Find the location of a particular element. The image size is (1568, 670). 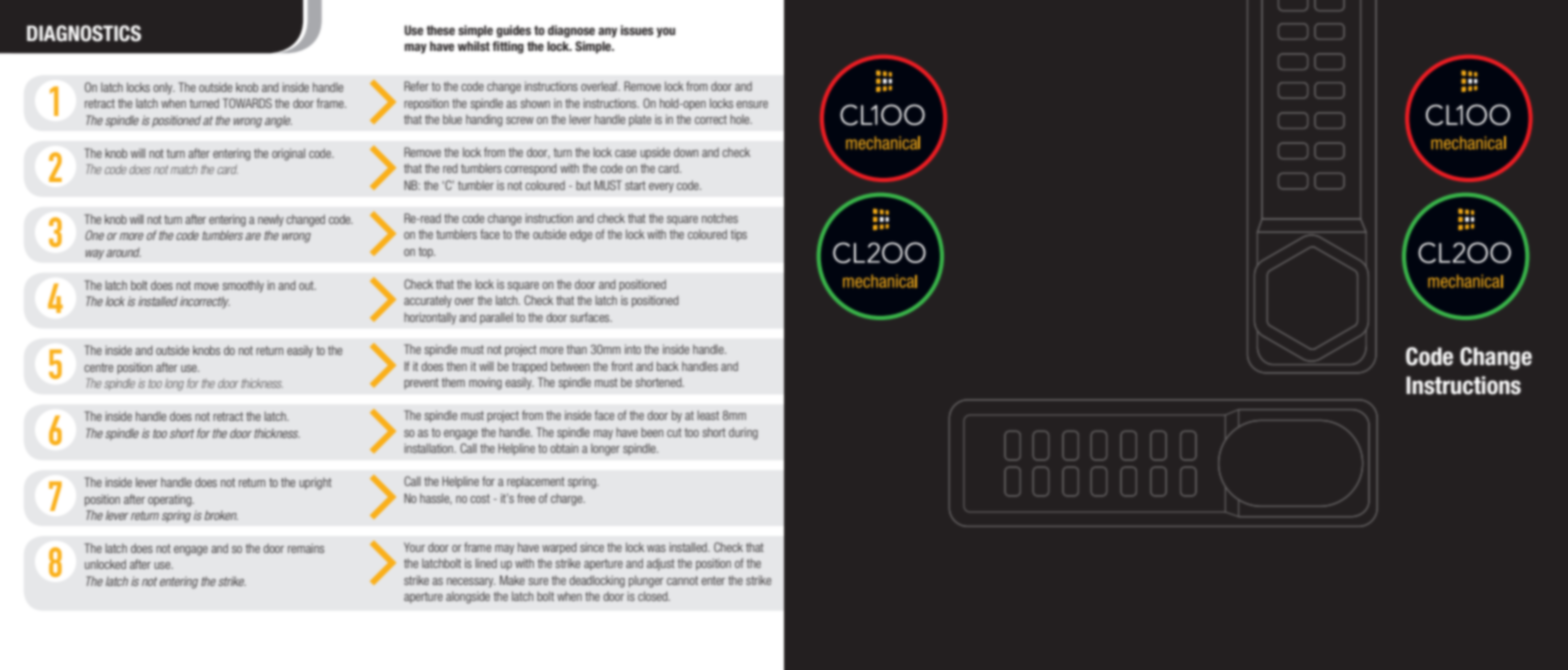

cut is located at coordinates (674, 432).
